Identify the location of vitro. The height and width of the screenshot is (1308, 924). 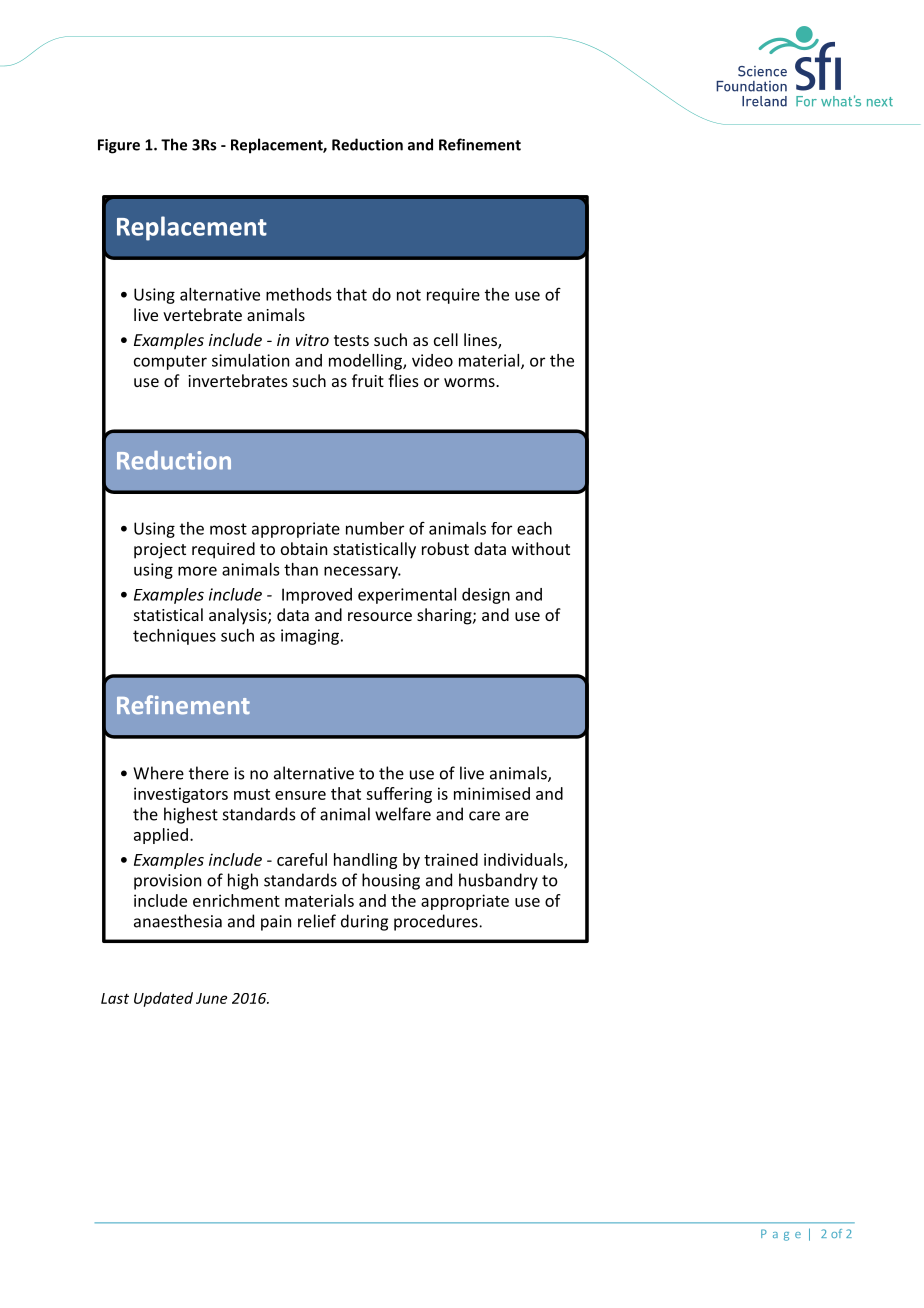
(312, 340).
